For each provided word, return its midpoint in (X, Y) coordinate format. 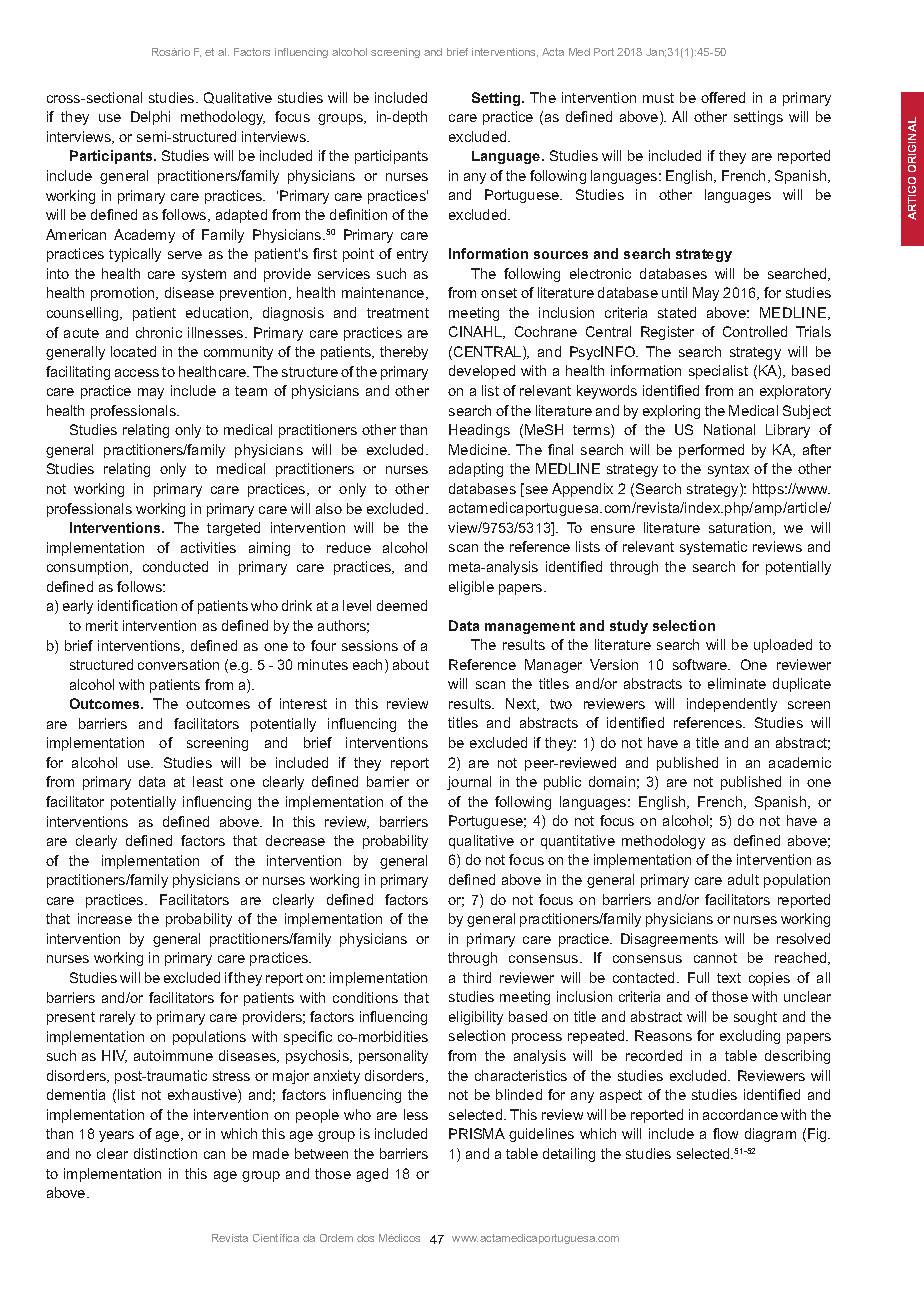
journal (469, 783)
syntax (728, 470)
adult (743, 879)
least (208, 781)
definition (358, 214)
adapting (476, 470)
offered (723, 97)
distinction (165, 1153)
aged (372, 1175)
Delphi (150, 118)
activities (208, 547)
